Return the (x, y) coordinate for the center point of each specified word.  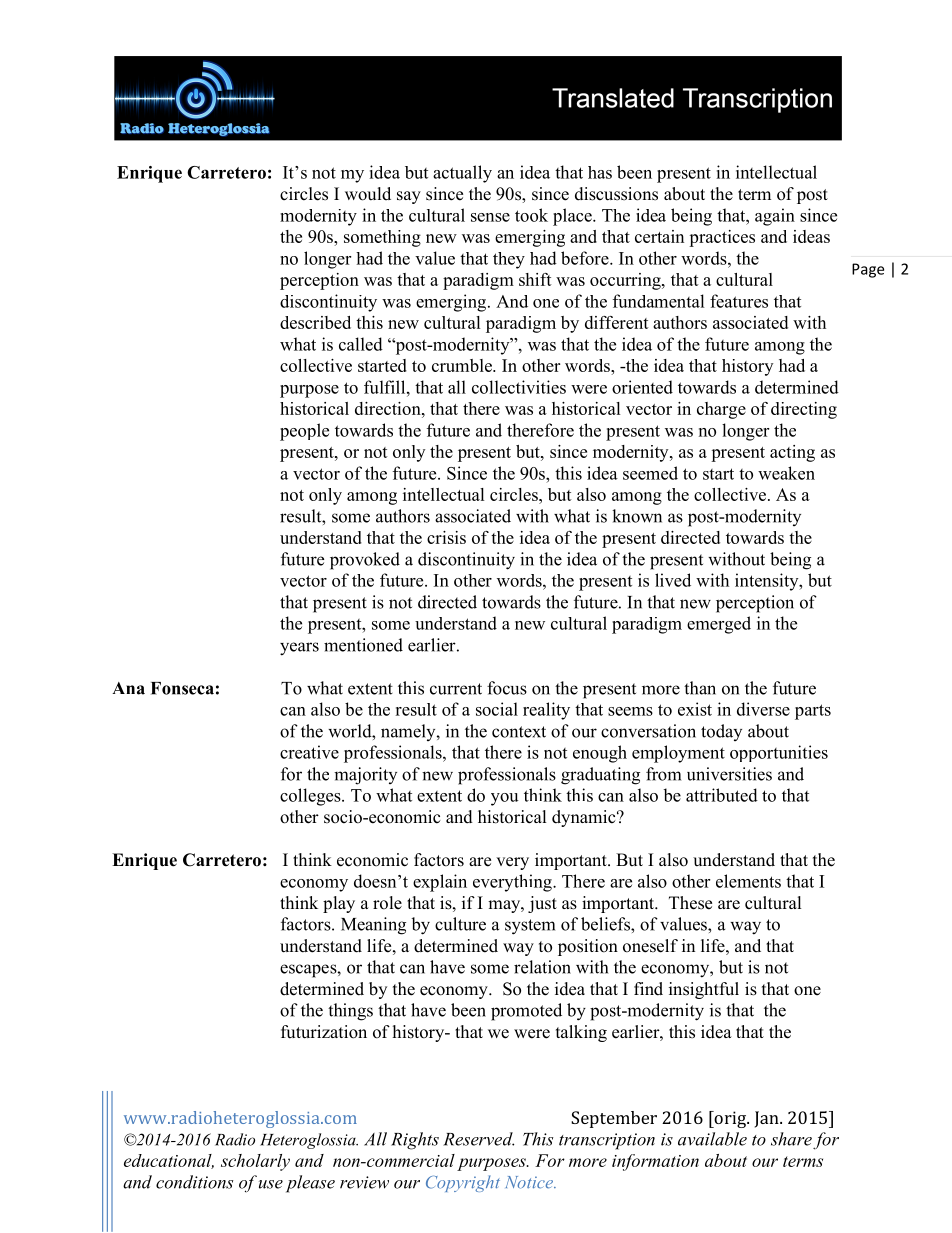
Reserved (478, 1139)
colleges (311, 797)
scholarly (255, 1162)
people (304, 432)
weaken (786, 473)
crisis (446, 537)
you (505, 799)
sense (490, 217)
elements (748, 881)
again (775, 217)
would (368, 194)
